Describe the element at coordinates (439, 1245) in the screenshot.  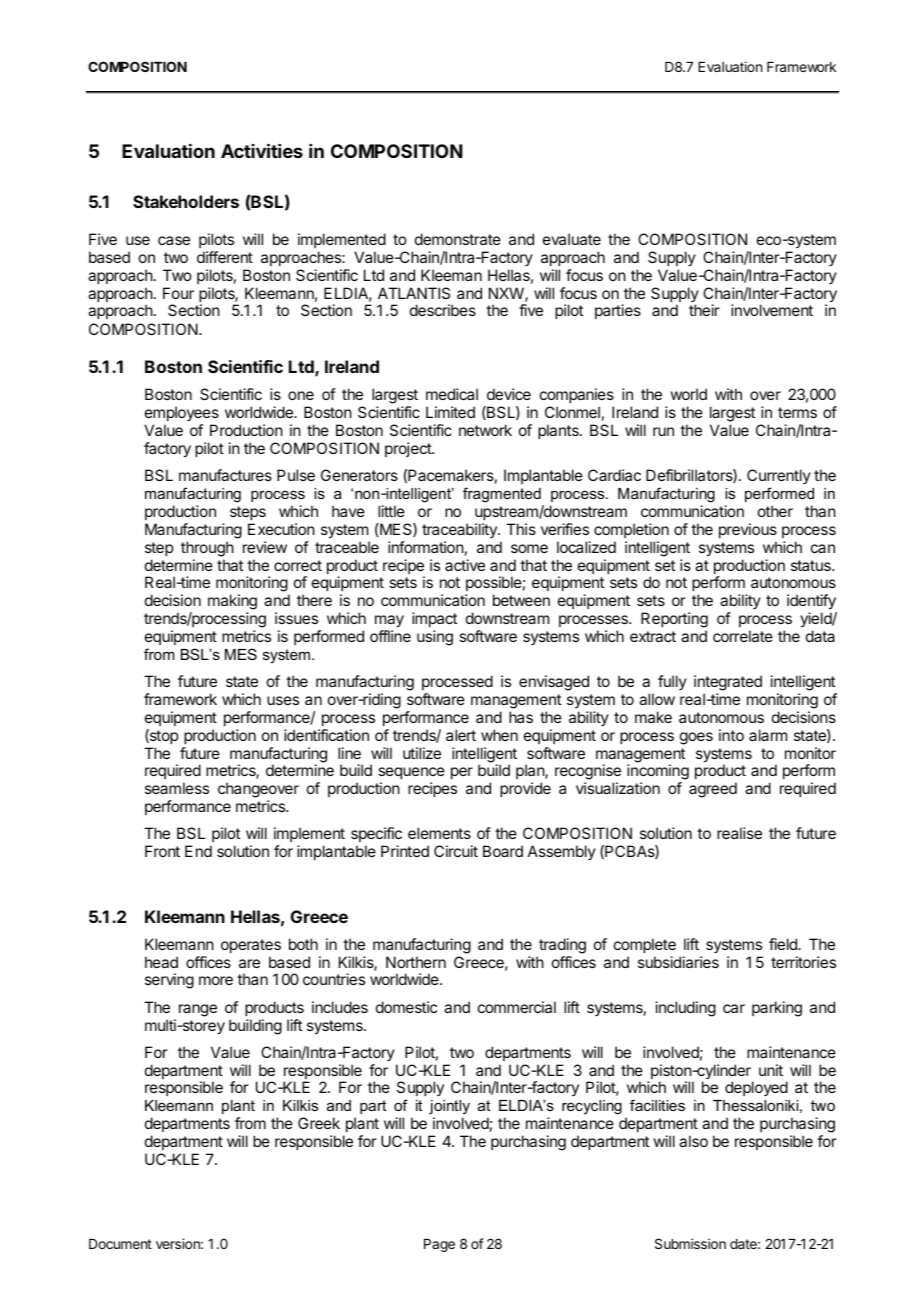
I see `Page` at that location.
